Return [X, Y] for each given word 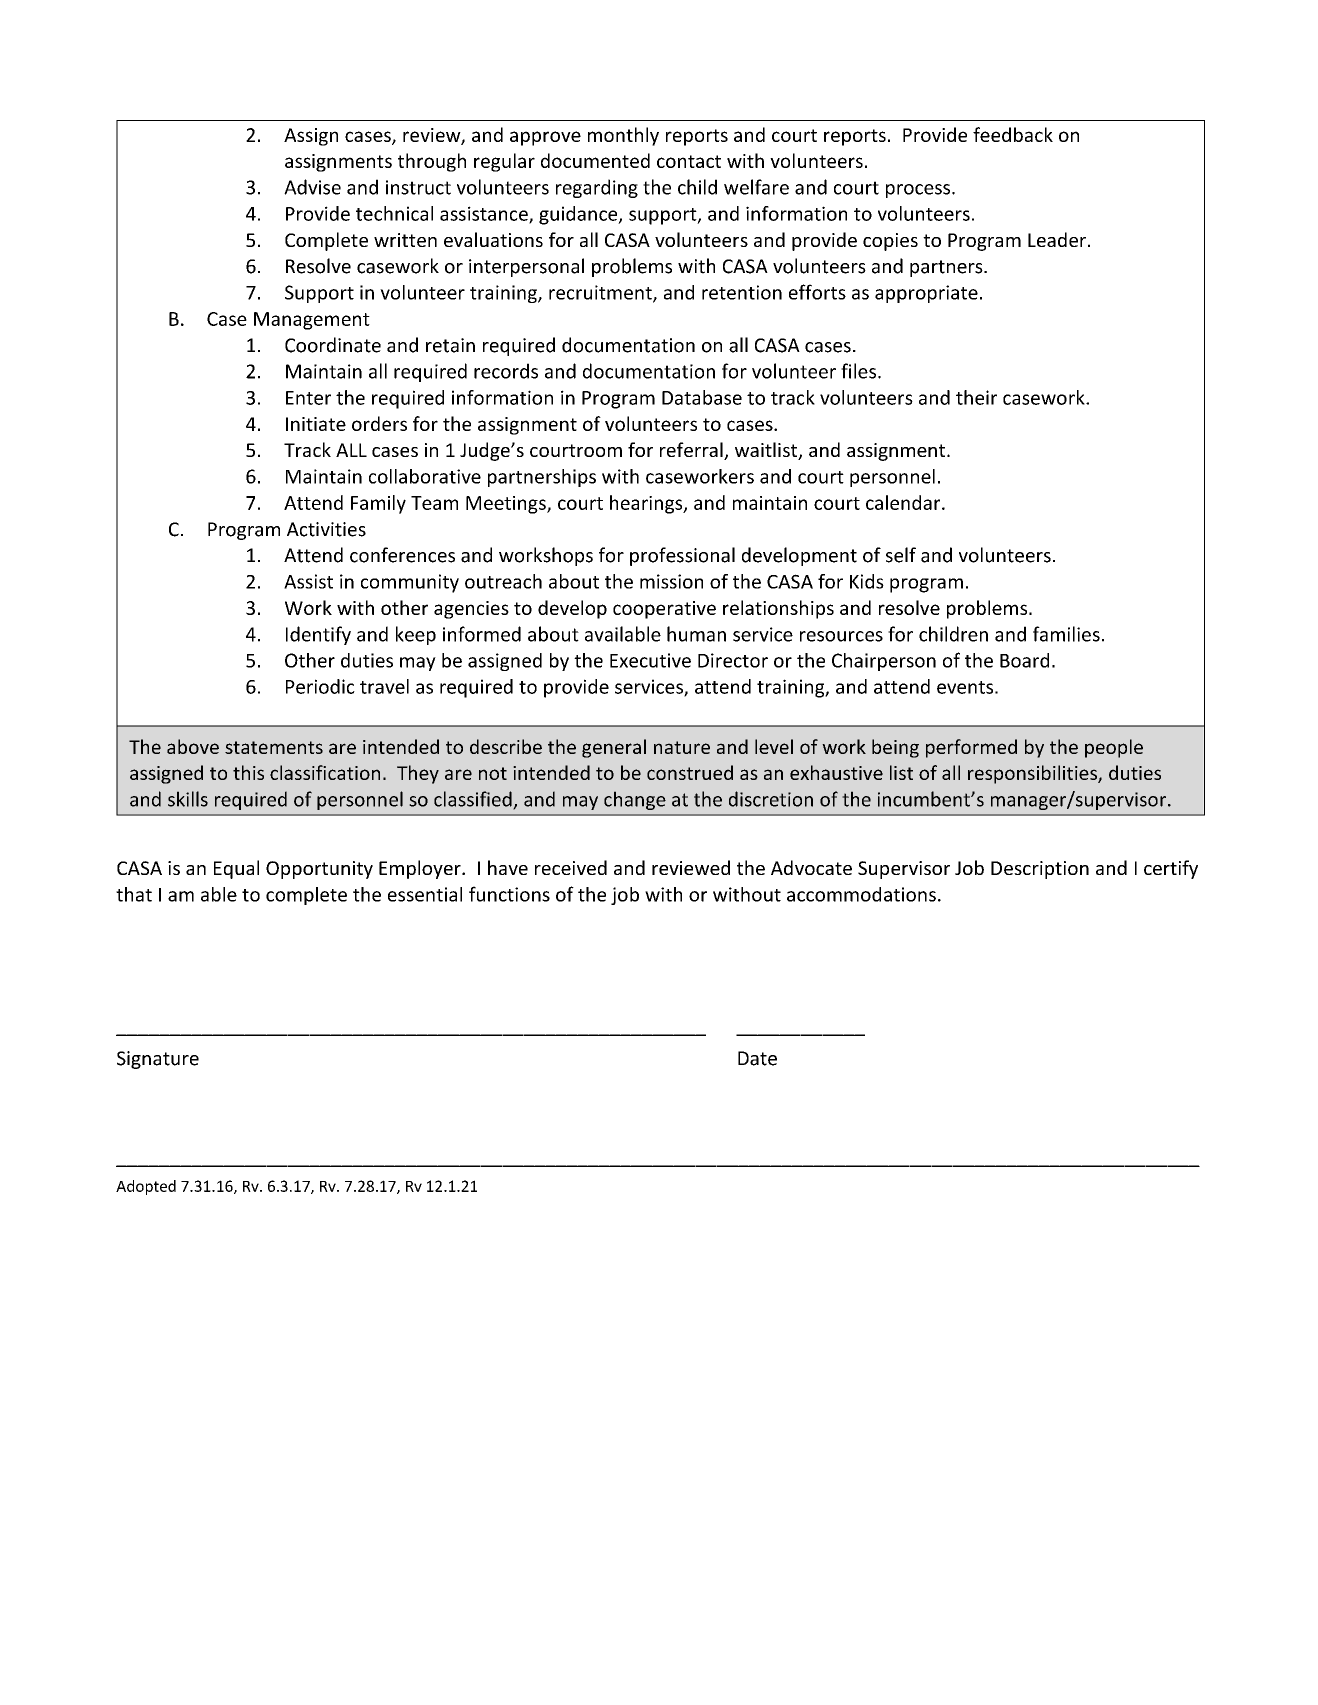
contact [689, 161]
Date [757, 1058]
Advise [312, 187]
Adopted [146, 1187]
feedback [1013, 134]
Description [1040, 870]
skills [188, 799]
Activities [326, 529]
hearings [647, 504]
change [635, 800]
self [901, 555]
